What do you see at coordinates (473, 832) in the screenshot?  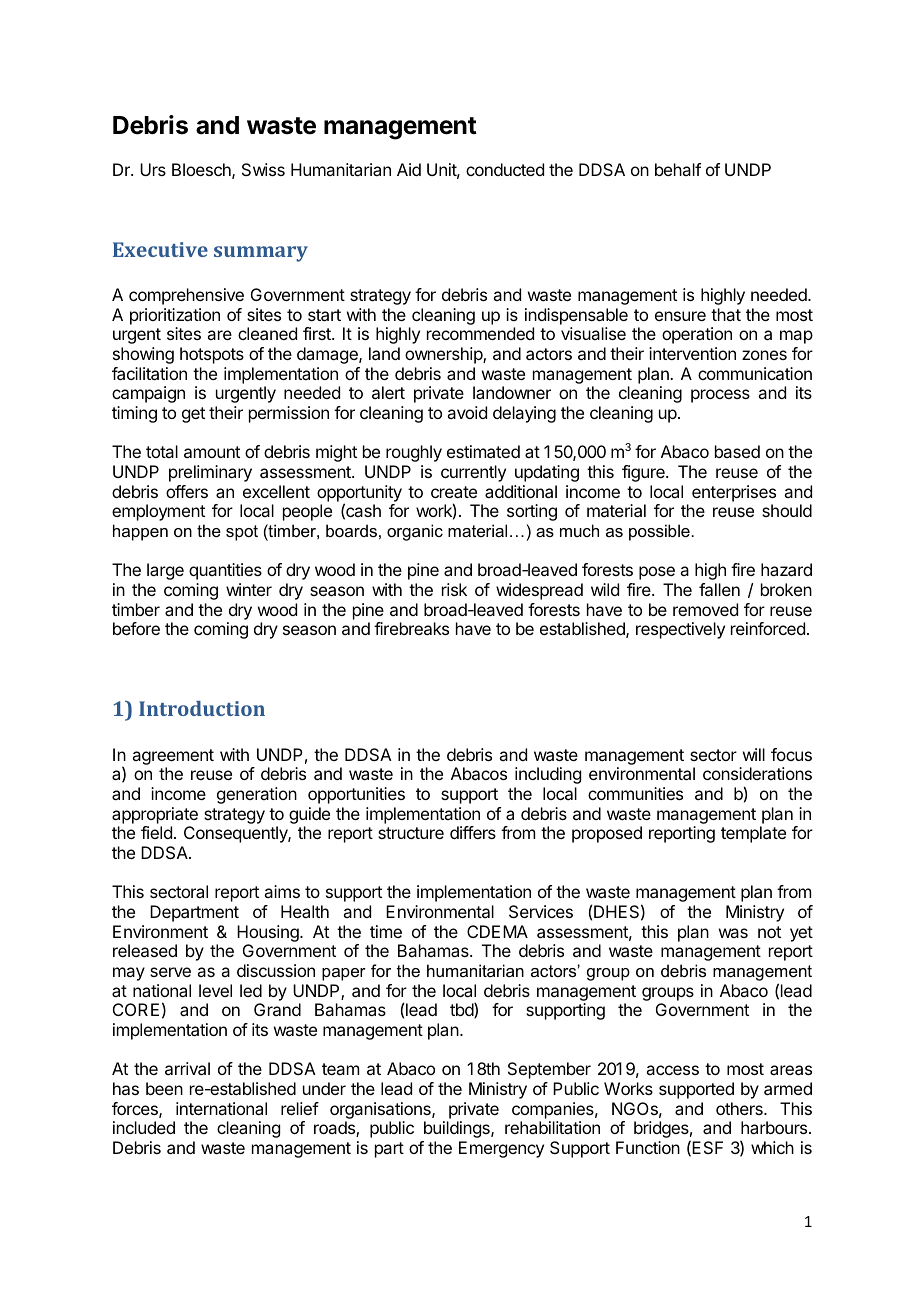 I see `differs` at bounding box center [473, 832].
